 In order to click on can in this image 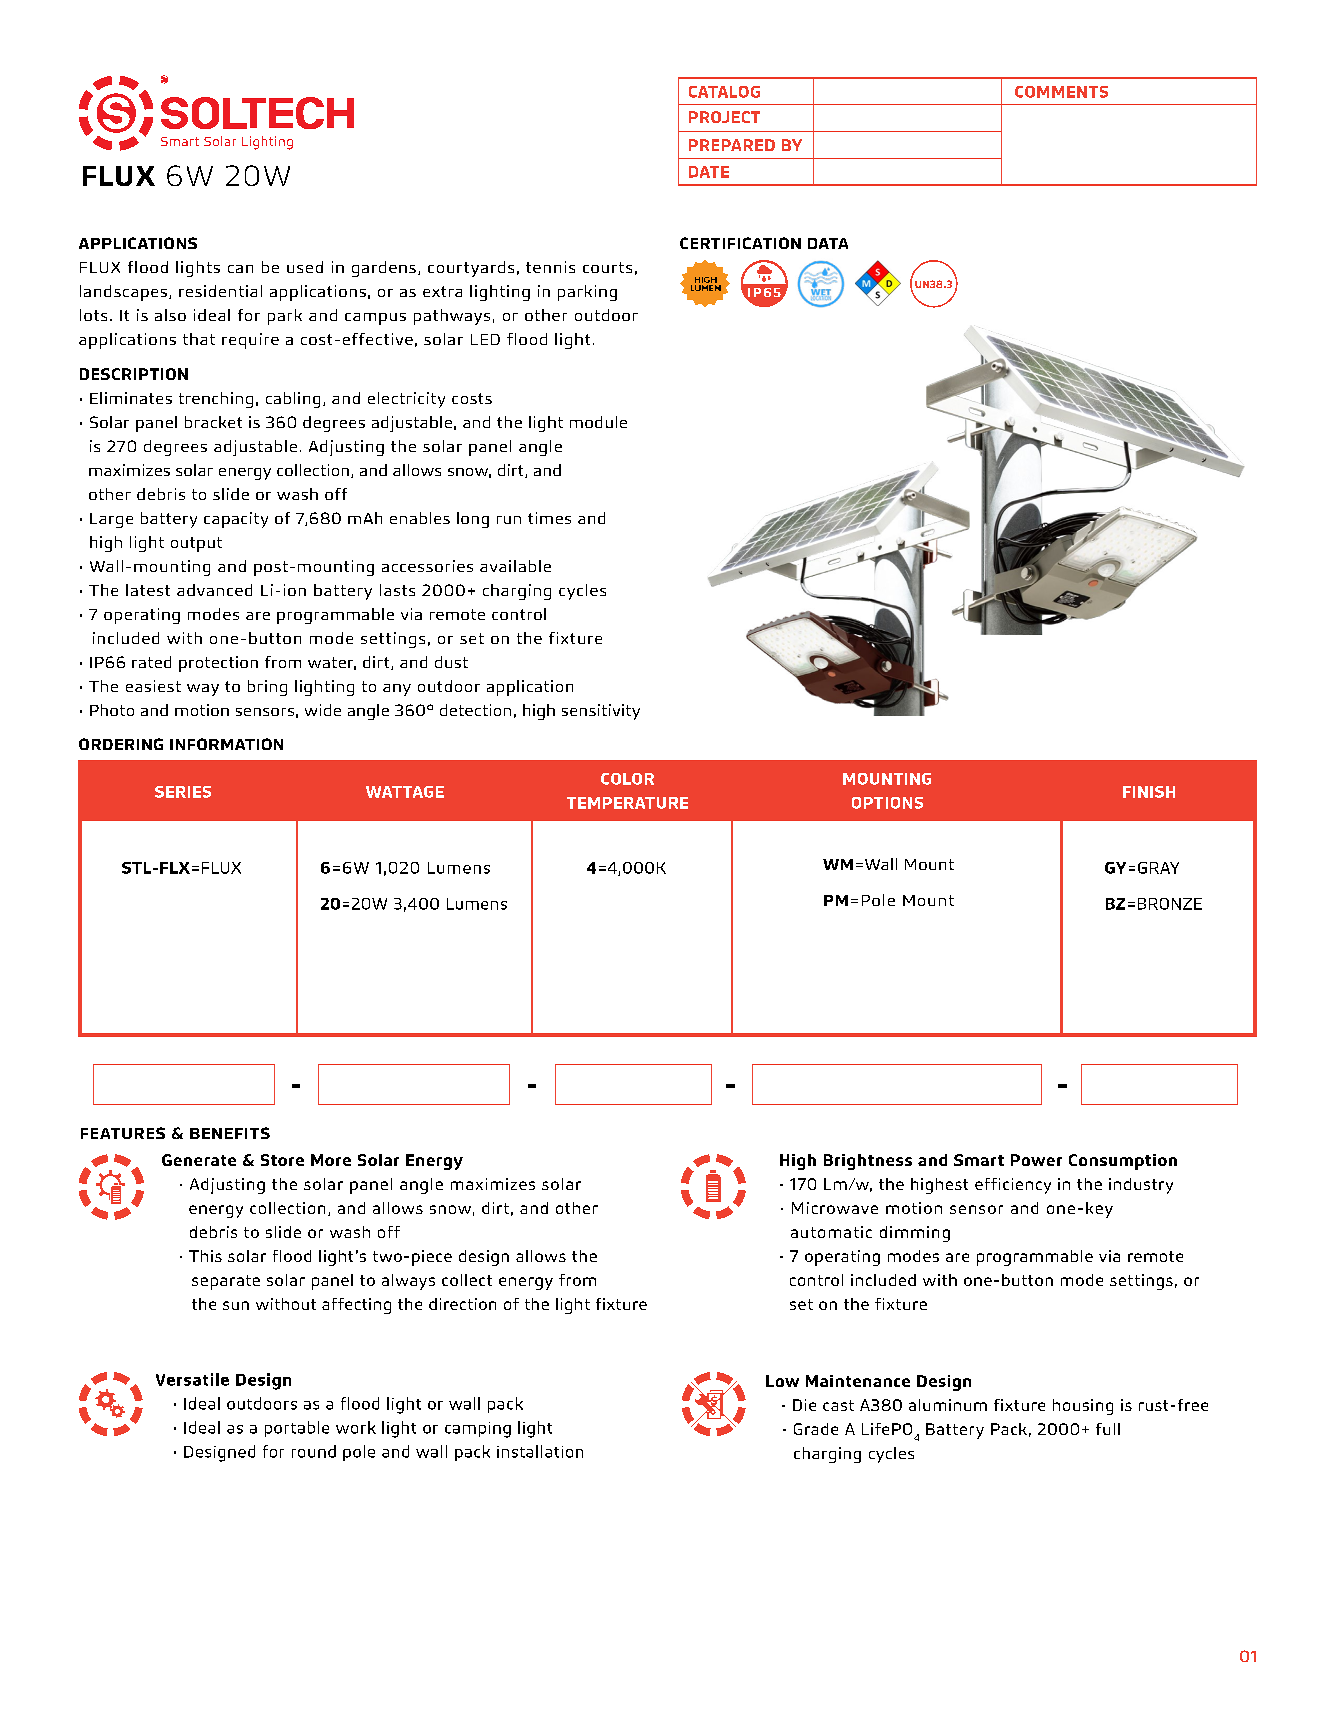, I will do `click(240, 269)`.
